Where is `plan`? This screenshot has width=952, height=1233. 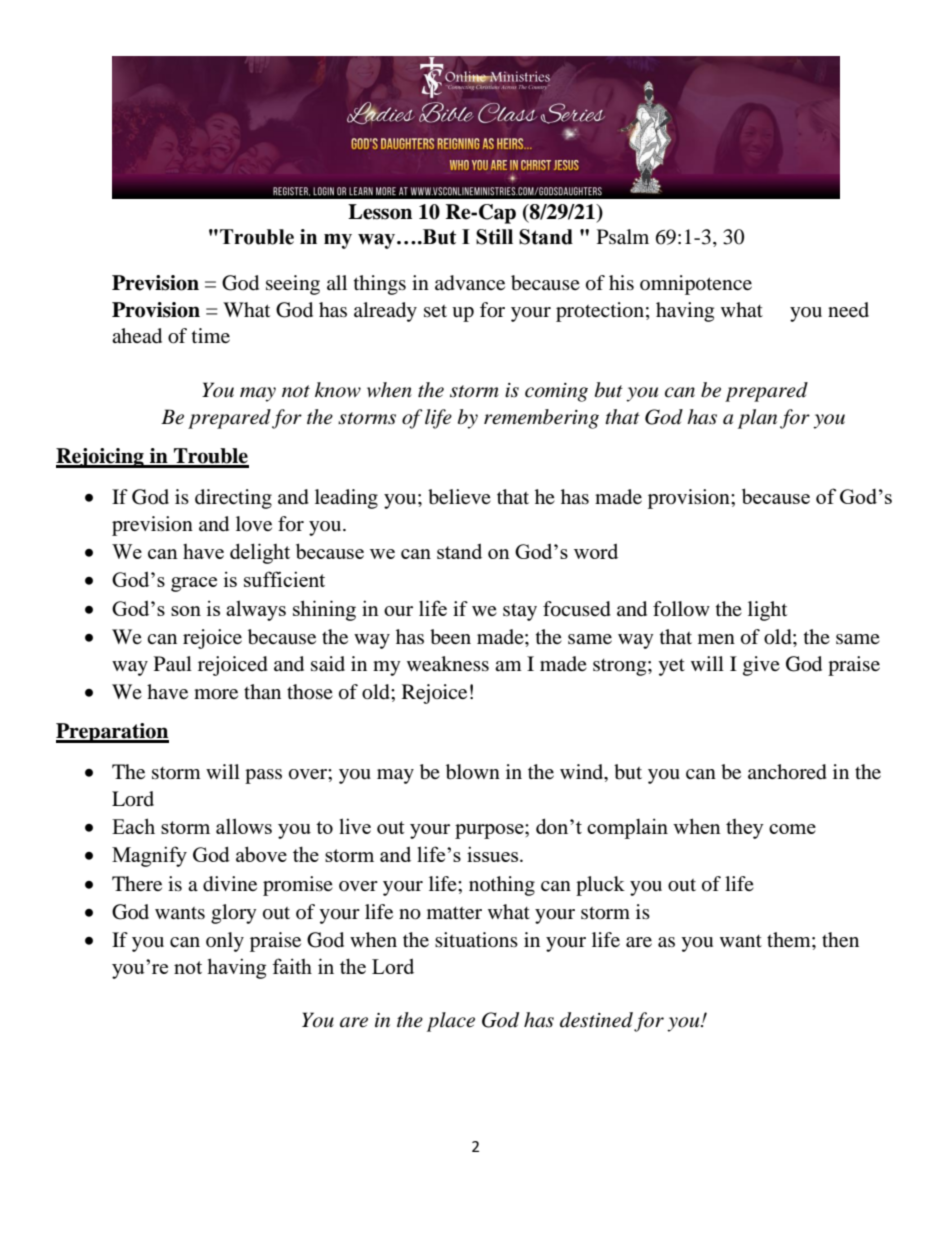 plan is located at coordinates (757, 419).
